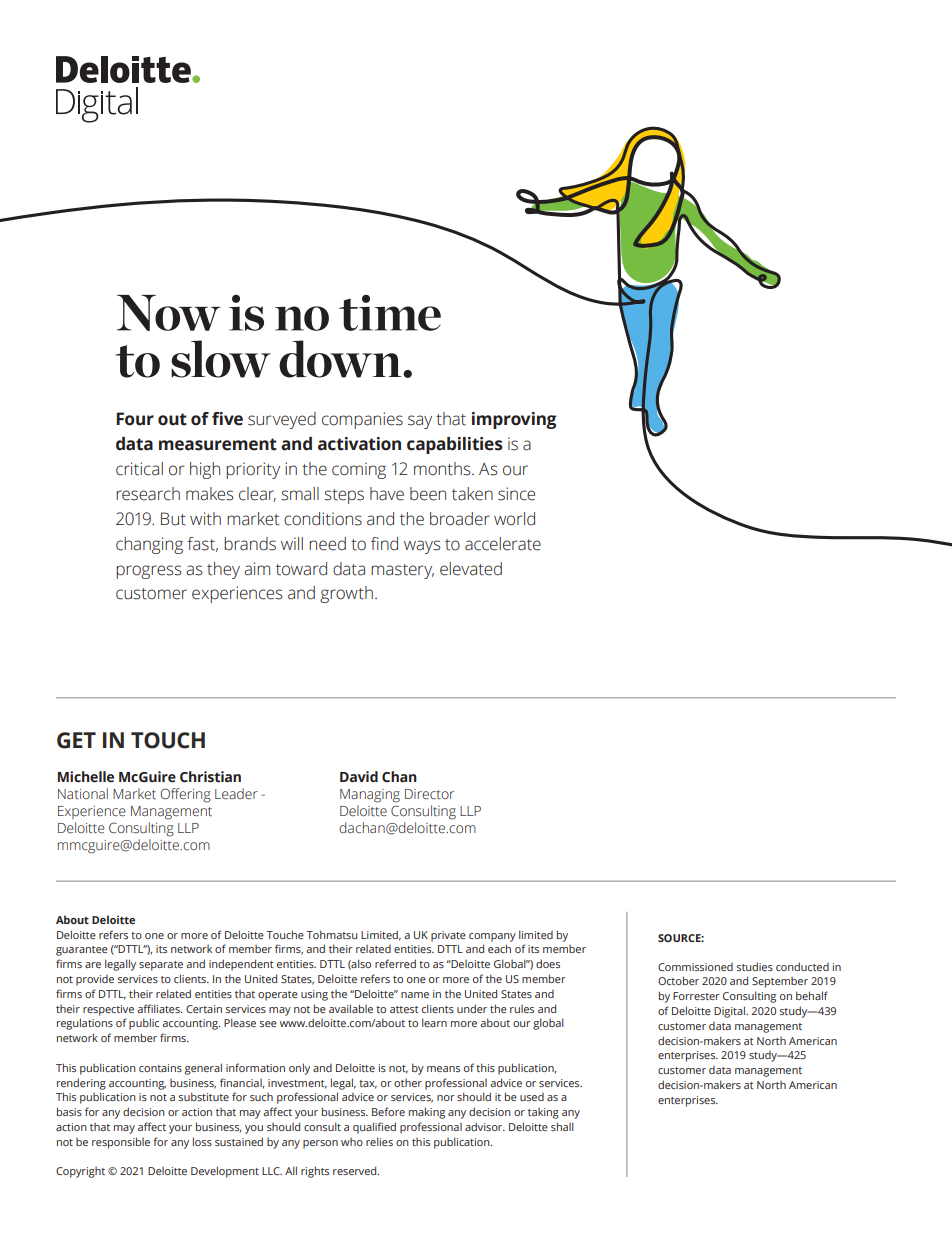 The image size is (952, 1233). What do you see at coordinates (210, 777) in the document?
I see `Christian` at bounding box center [210, 777].
